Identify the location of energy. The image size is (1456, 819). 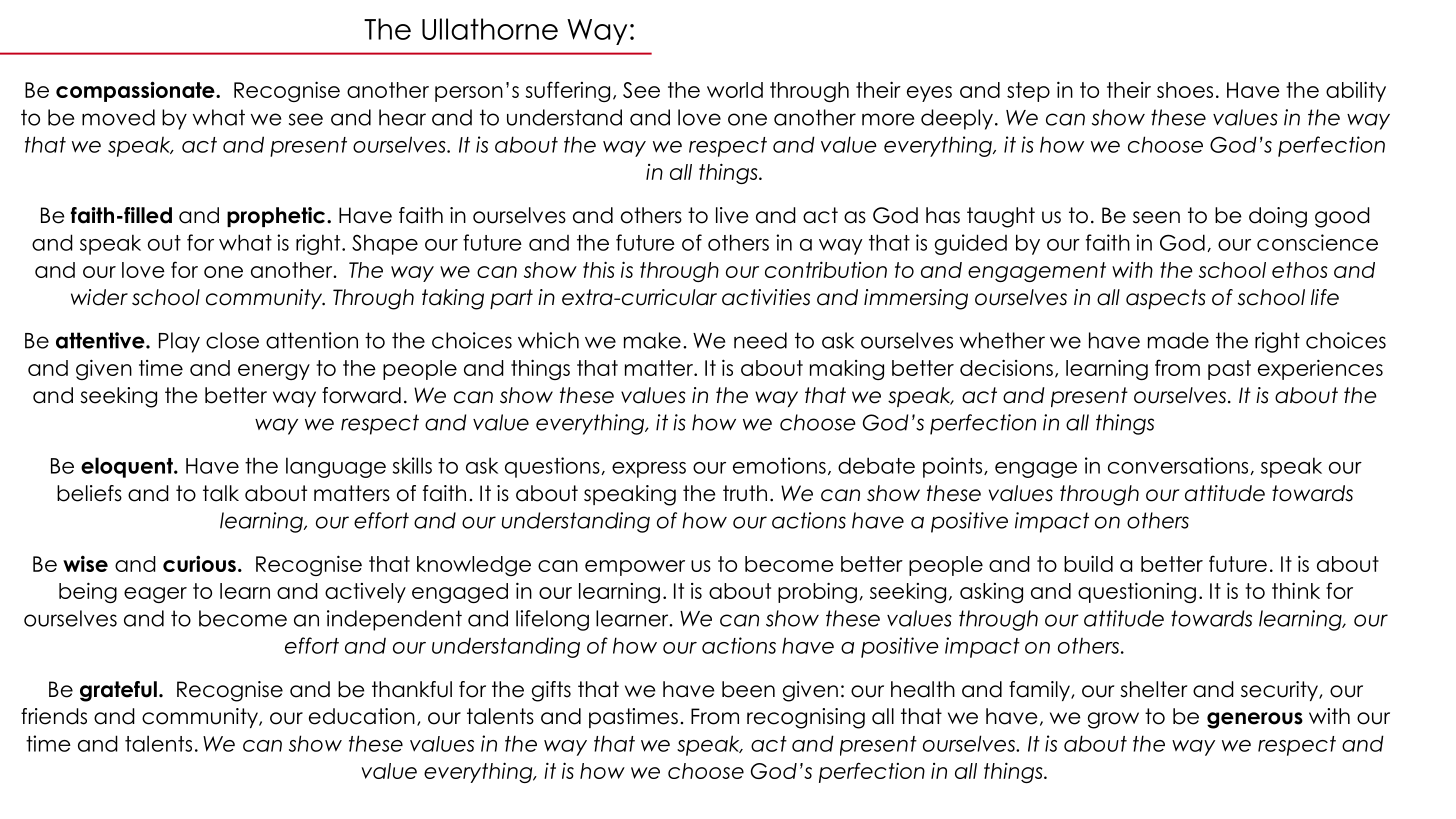
(274, 372).
